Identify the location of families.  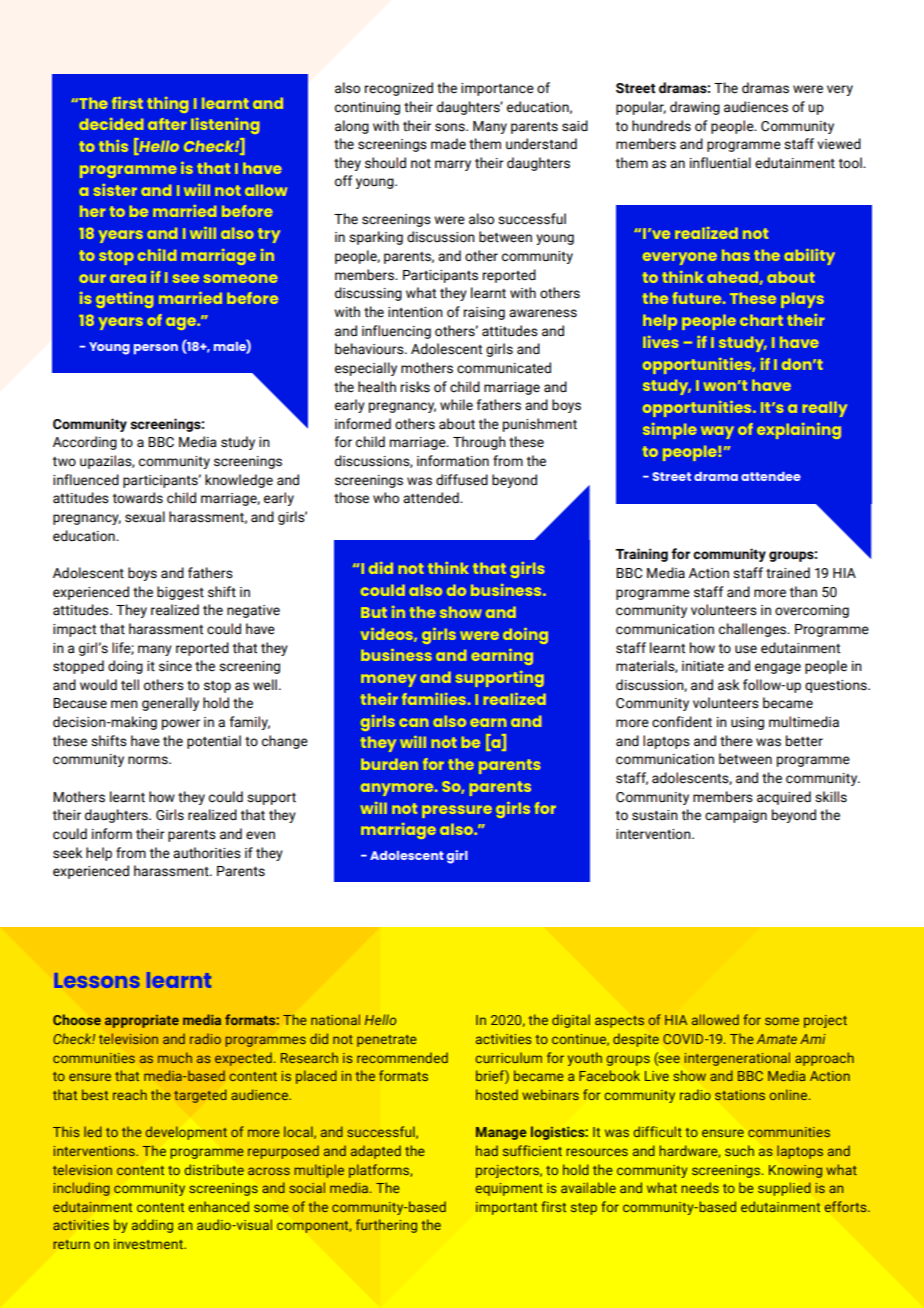
(434, 699).
